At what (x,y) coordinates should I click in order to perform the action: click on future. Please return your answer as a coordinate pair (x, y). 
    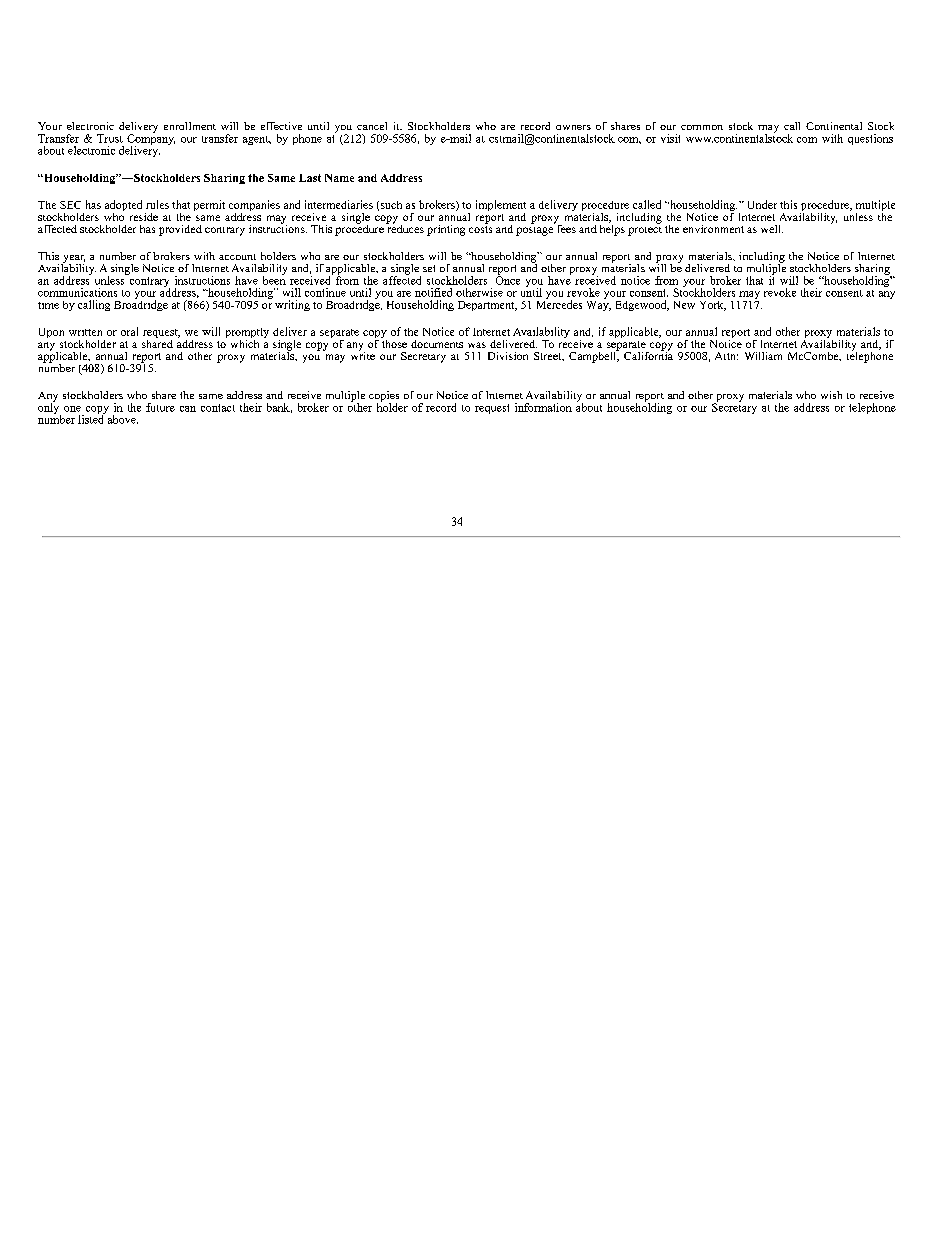
    Looking at the image, I should click on (160, 407).
